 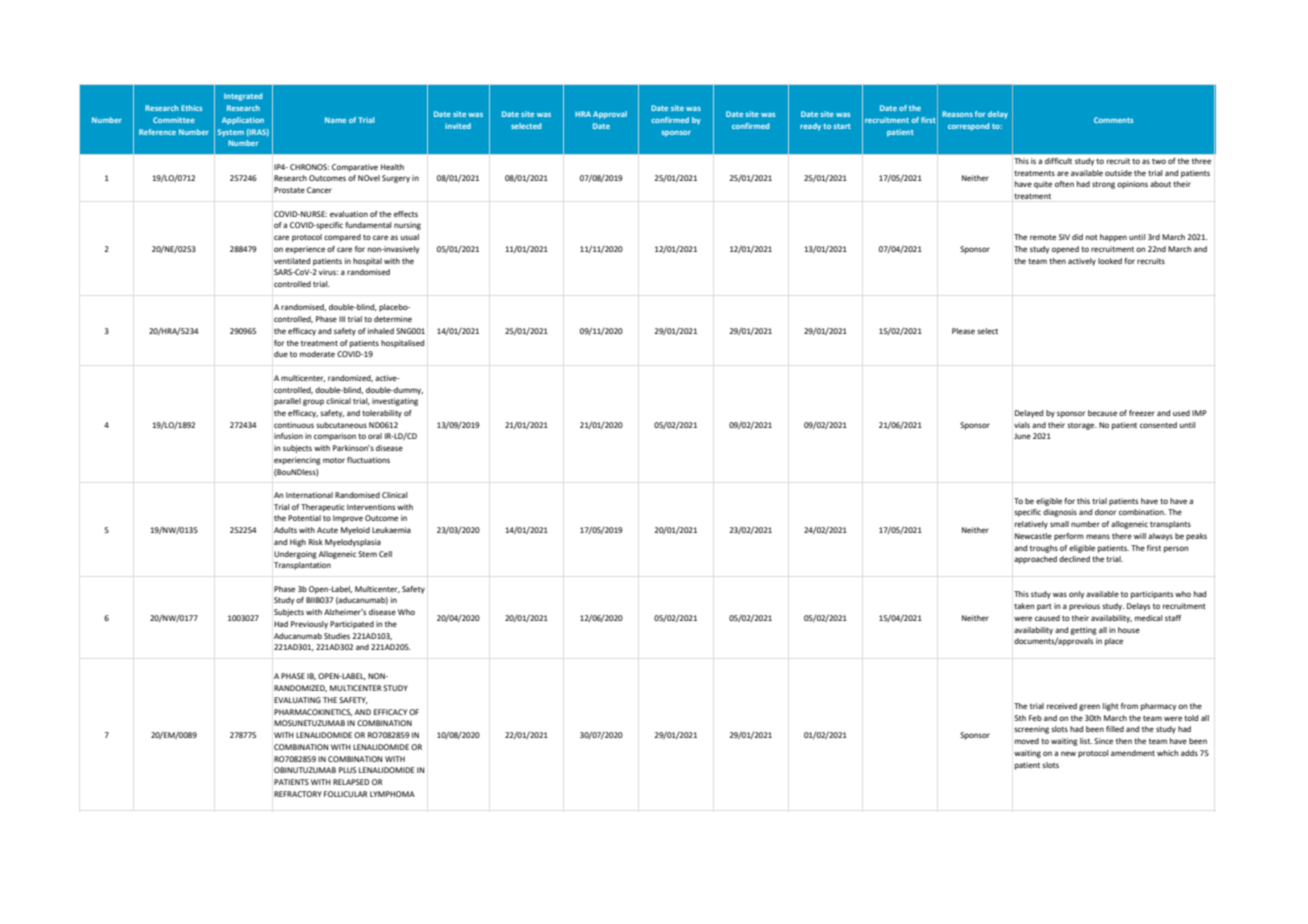 I want to click on ready, so click(x=810, y=127).
